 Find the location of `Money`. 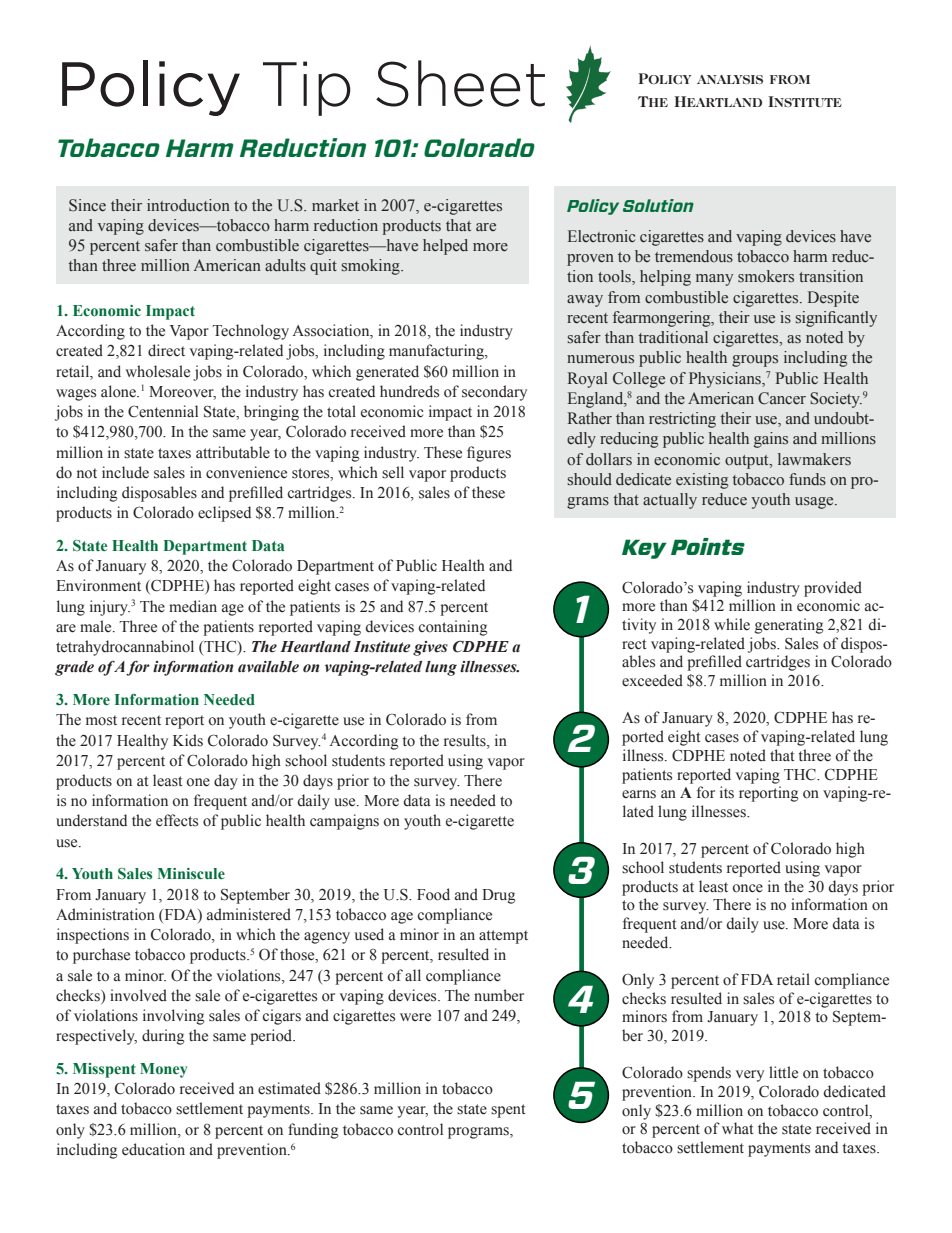

Money is located at coordinates (164, 1070).
